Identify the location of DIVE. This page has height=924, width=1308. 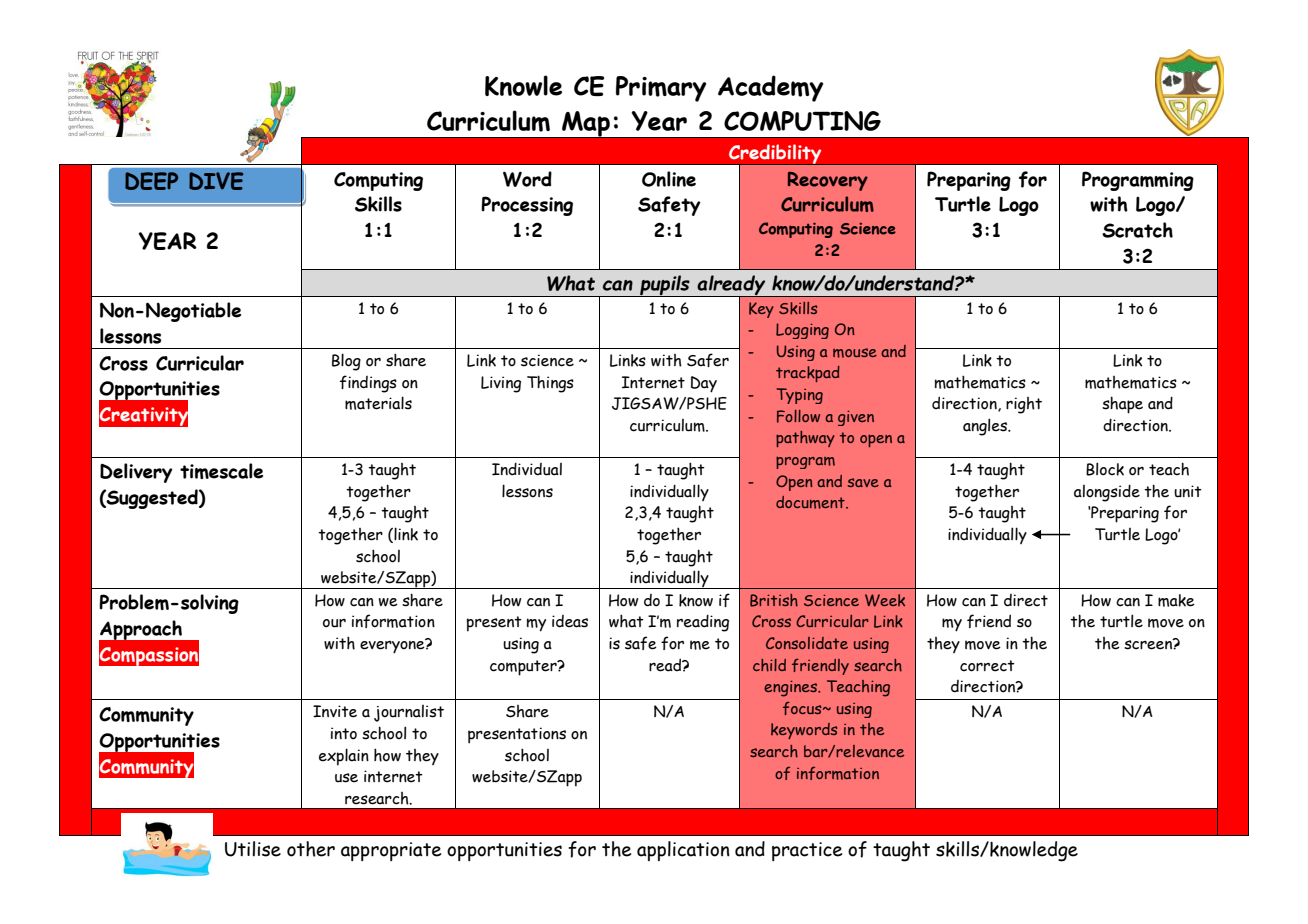
(216, 181).
